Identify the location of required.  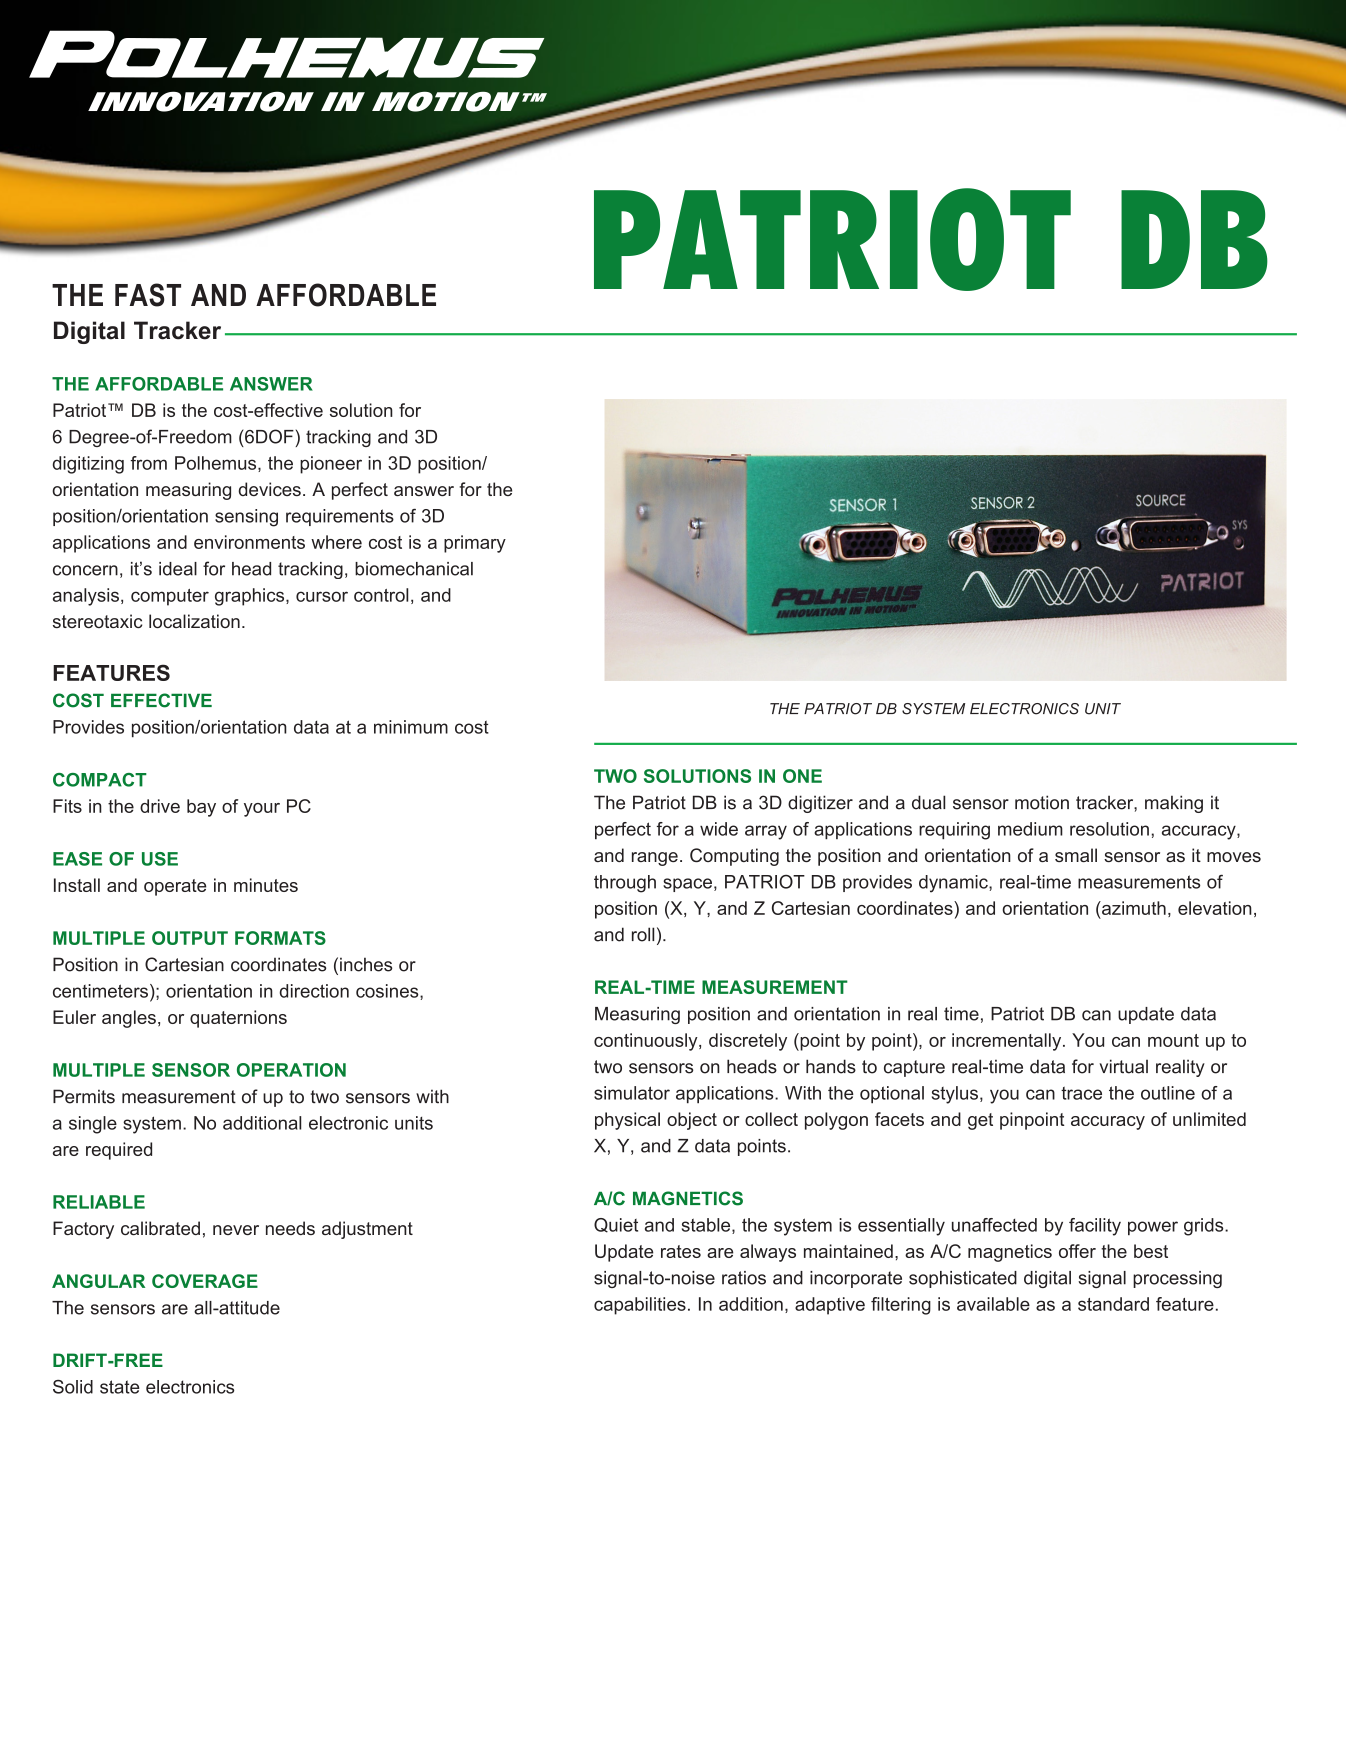
(119, 1151).
